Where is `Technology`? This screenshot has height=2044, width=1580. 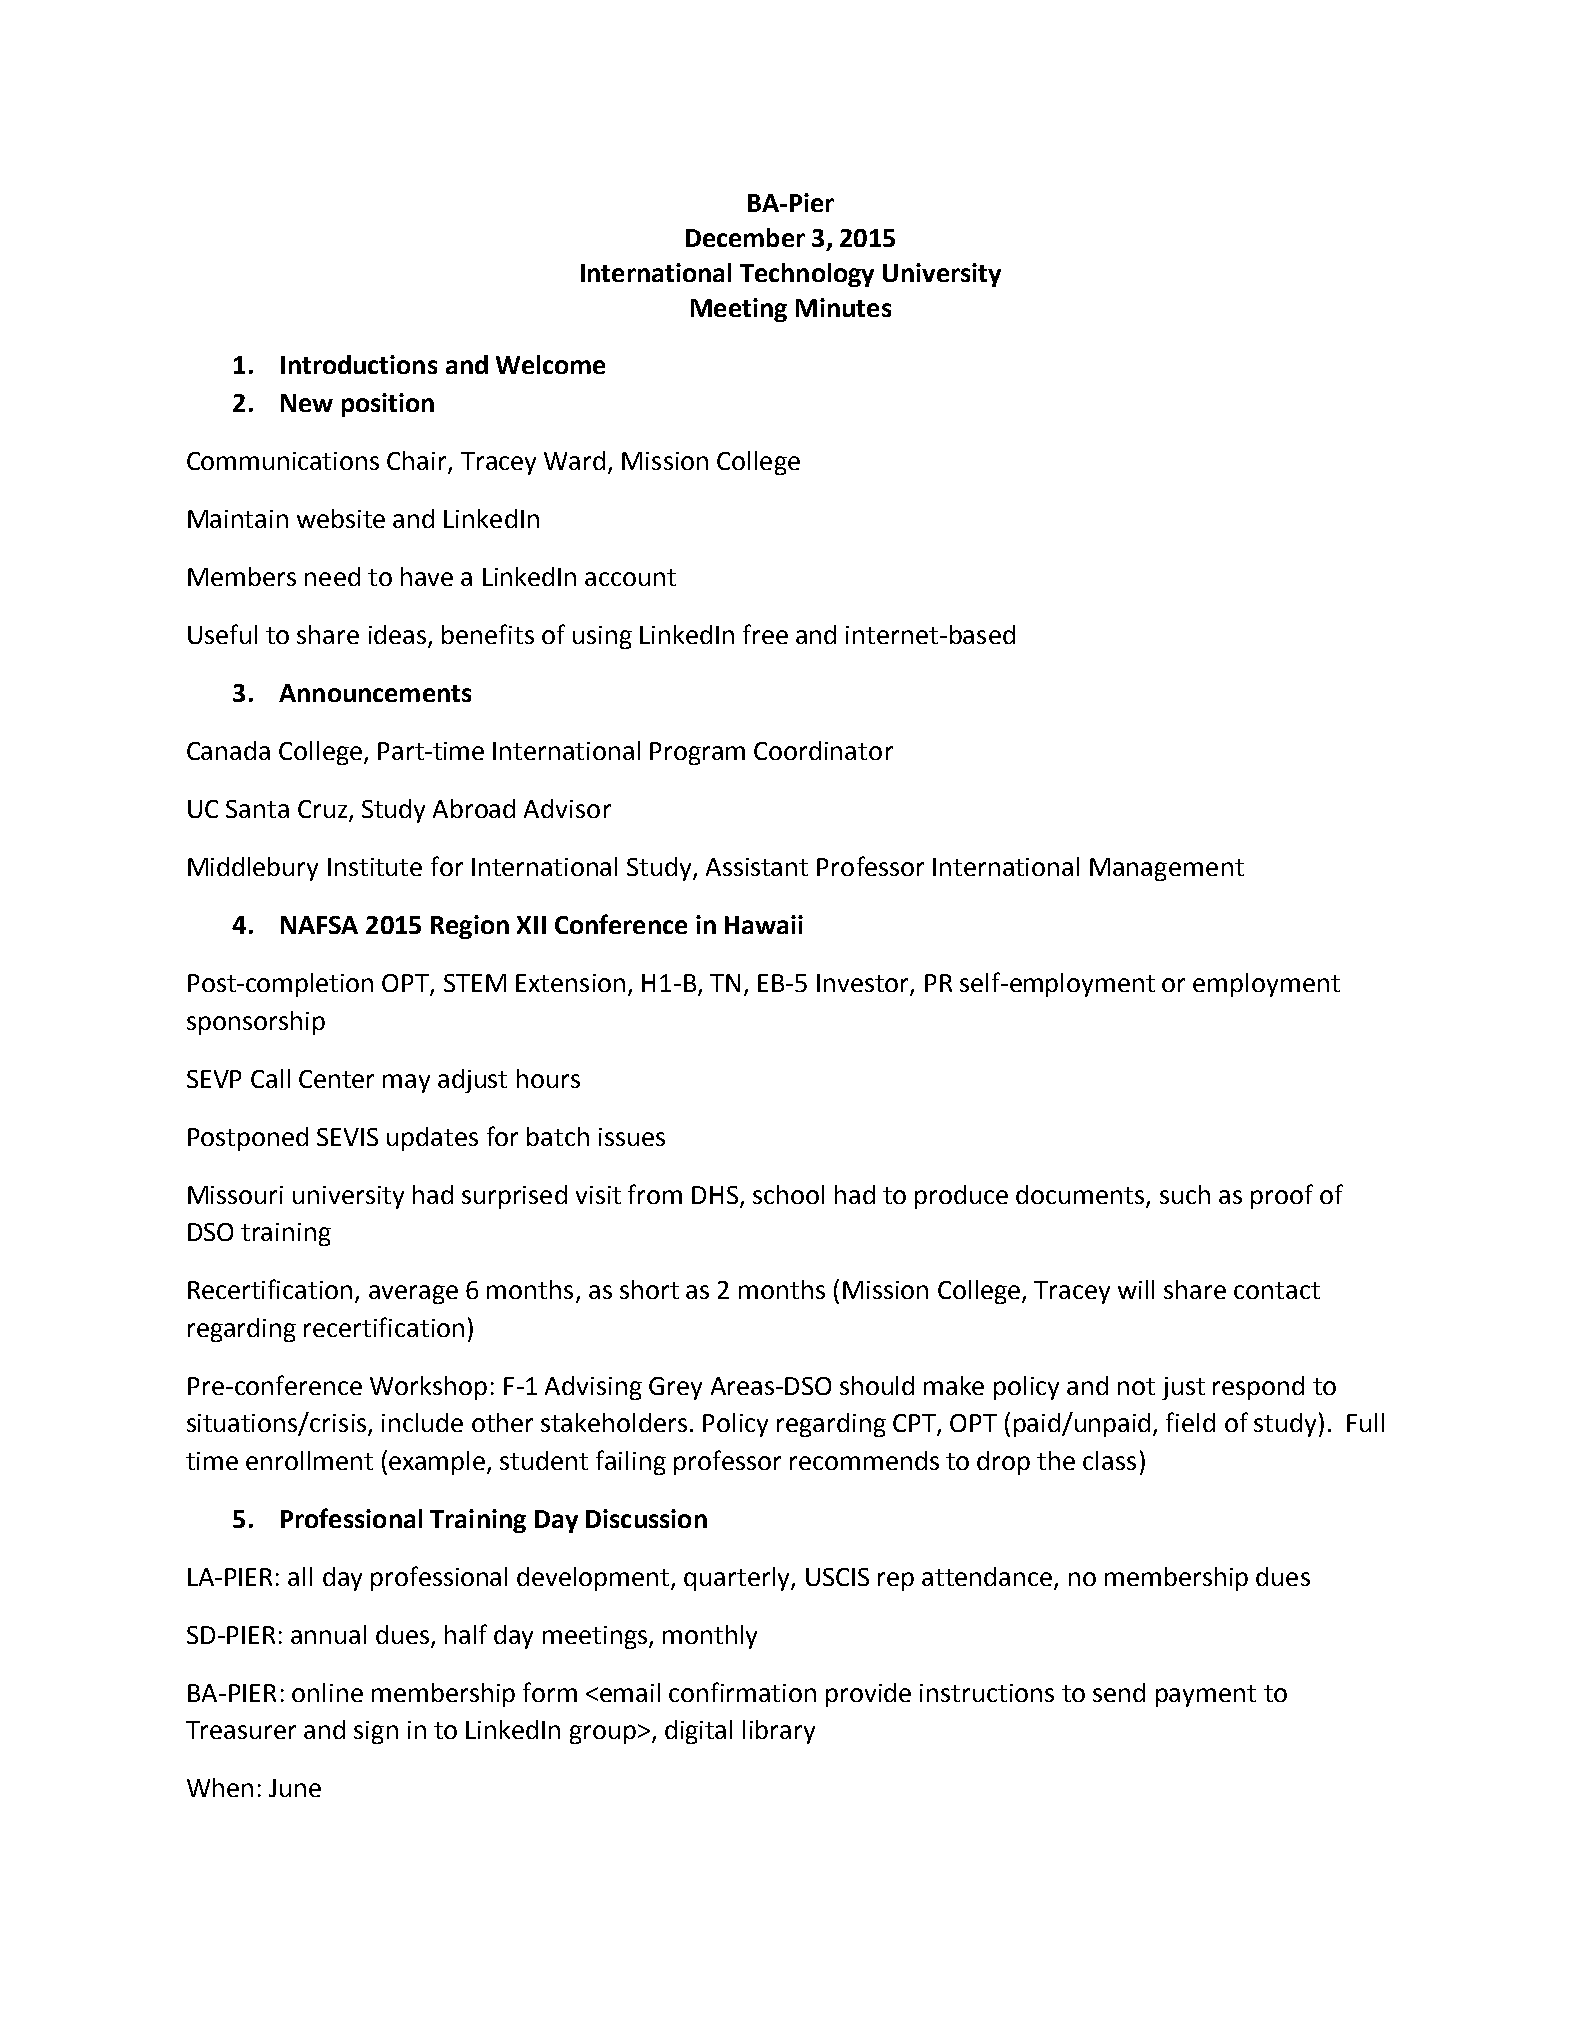 Technology is located at coordinates (807, 275).
